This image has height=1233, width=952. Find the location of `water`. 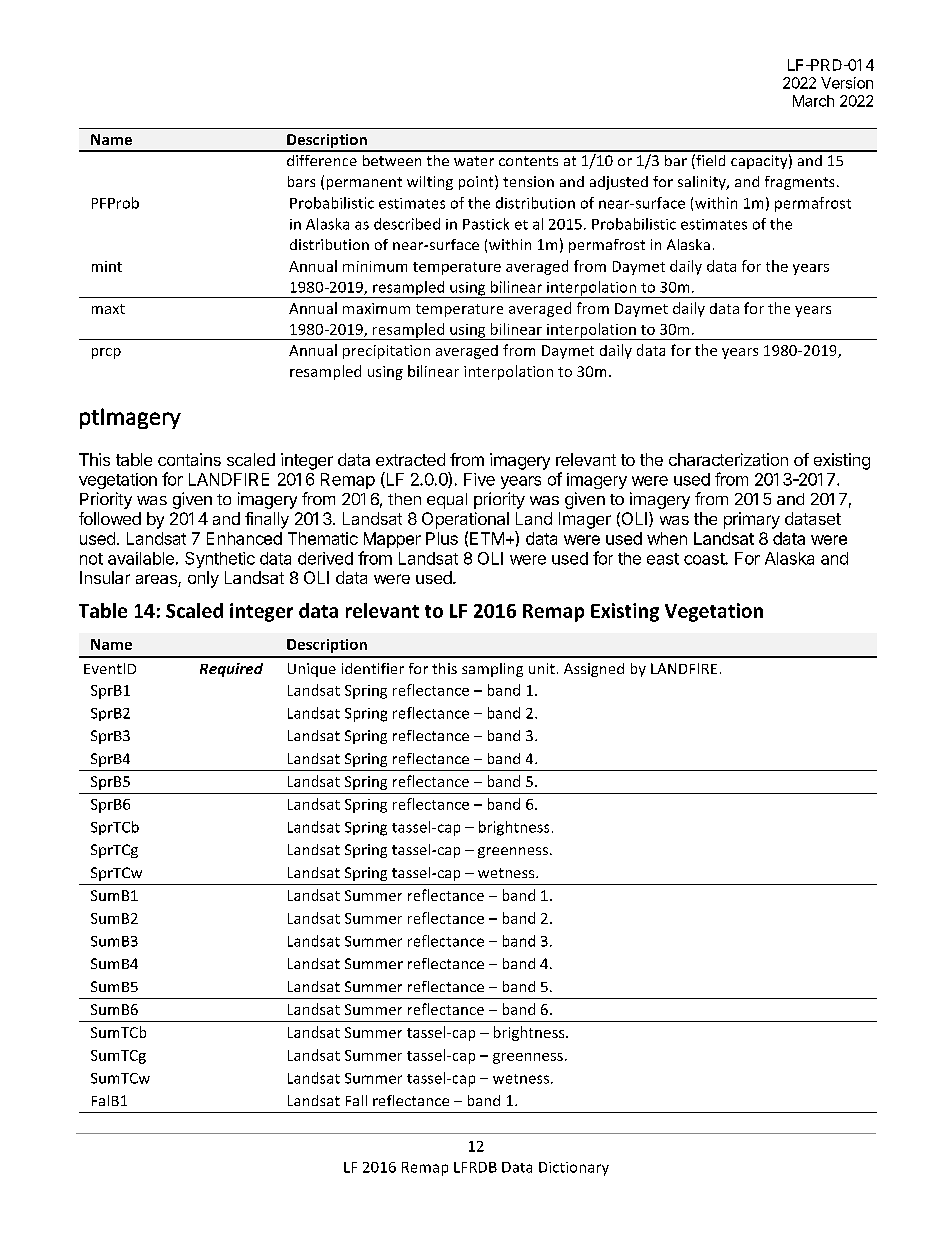

water is located at coordinates (474, 161).
